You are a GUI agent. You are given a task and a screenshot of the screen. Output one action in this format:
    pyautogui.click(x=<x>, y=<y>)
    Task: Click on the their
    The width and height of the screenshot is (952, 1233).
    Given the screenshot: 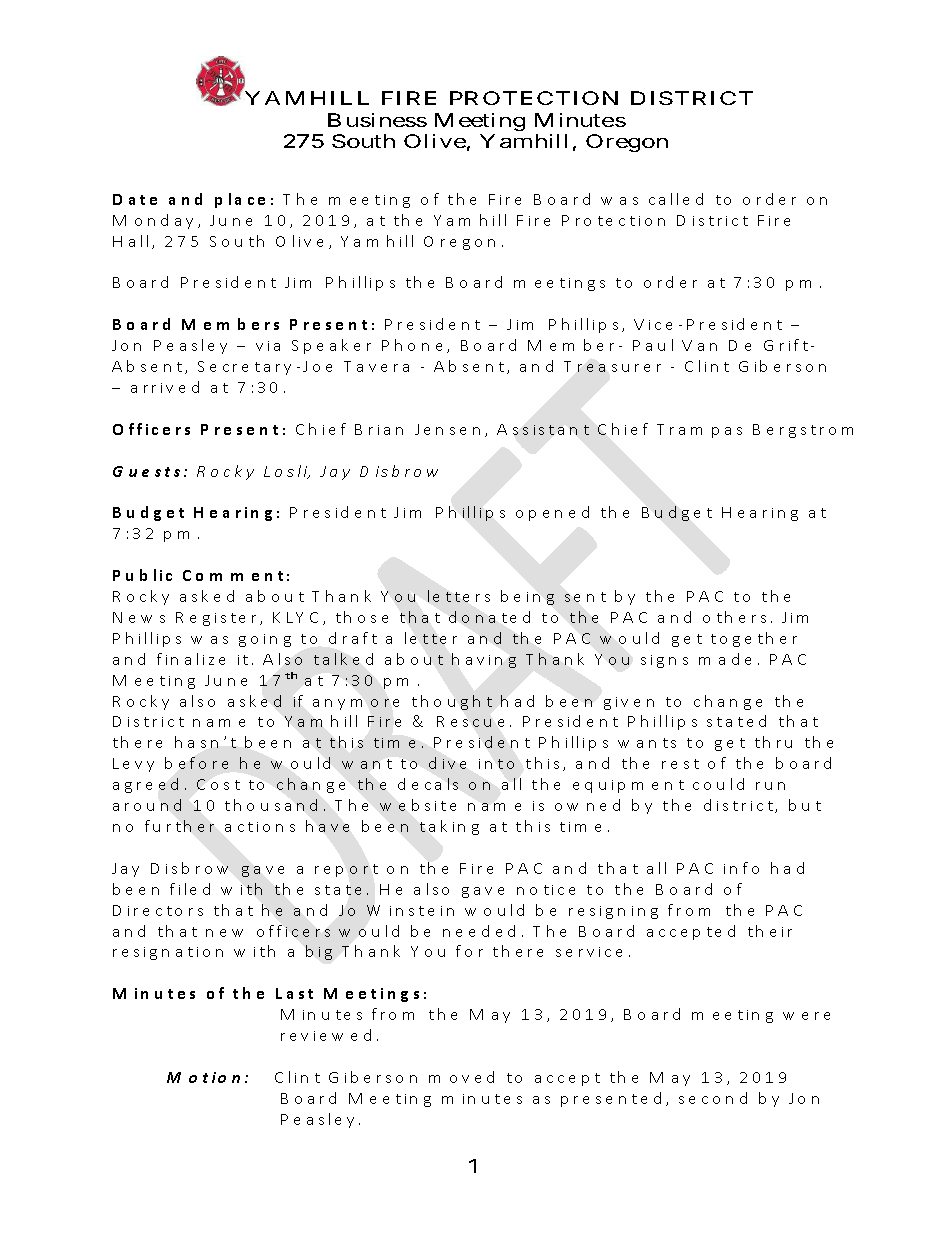 What is the action you would take?
    pyautogui.click(x=770, y=931)
